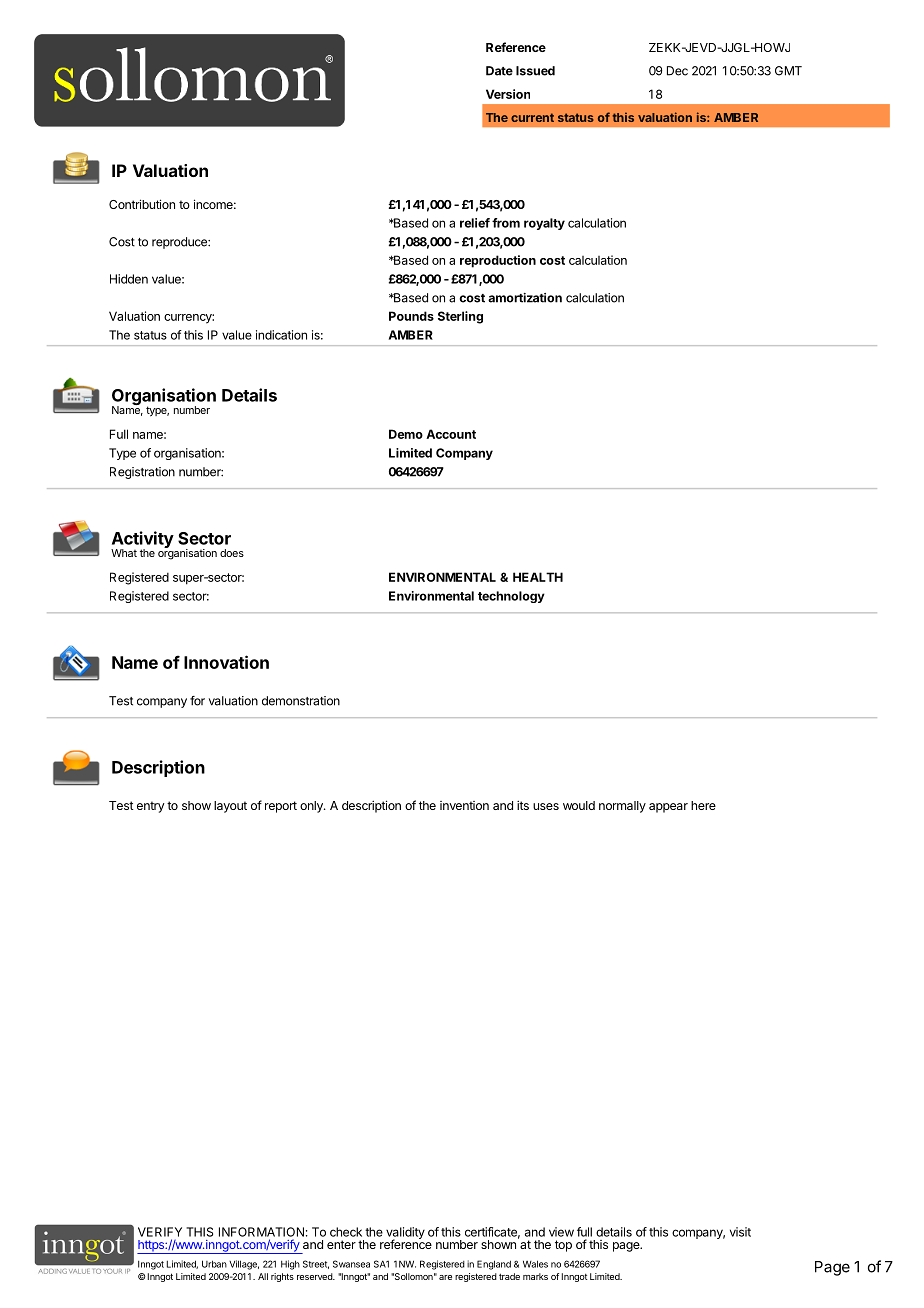  Describe the element at coordinates (142, 204) in the screenshot. I see `Contribution` at that location.
